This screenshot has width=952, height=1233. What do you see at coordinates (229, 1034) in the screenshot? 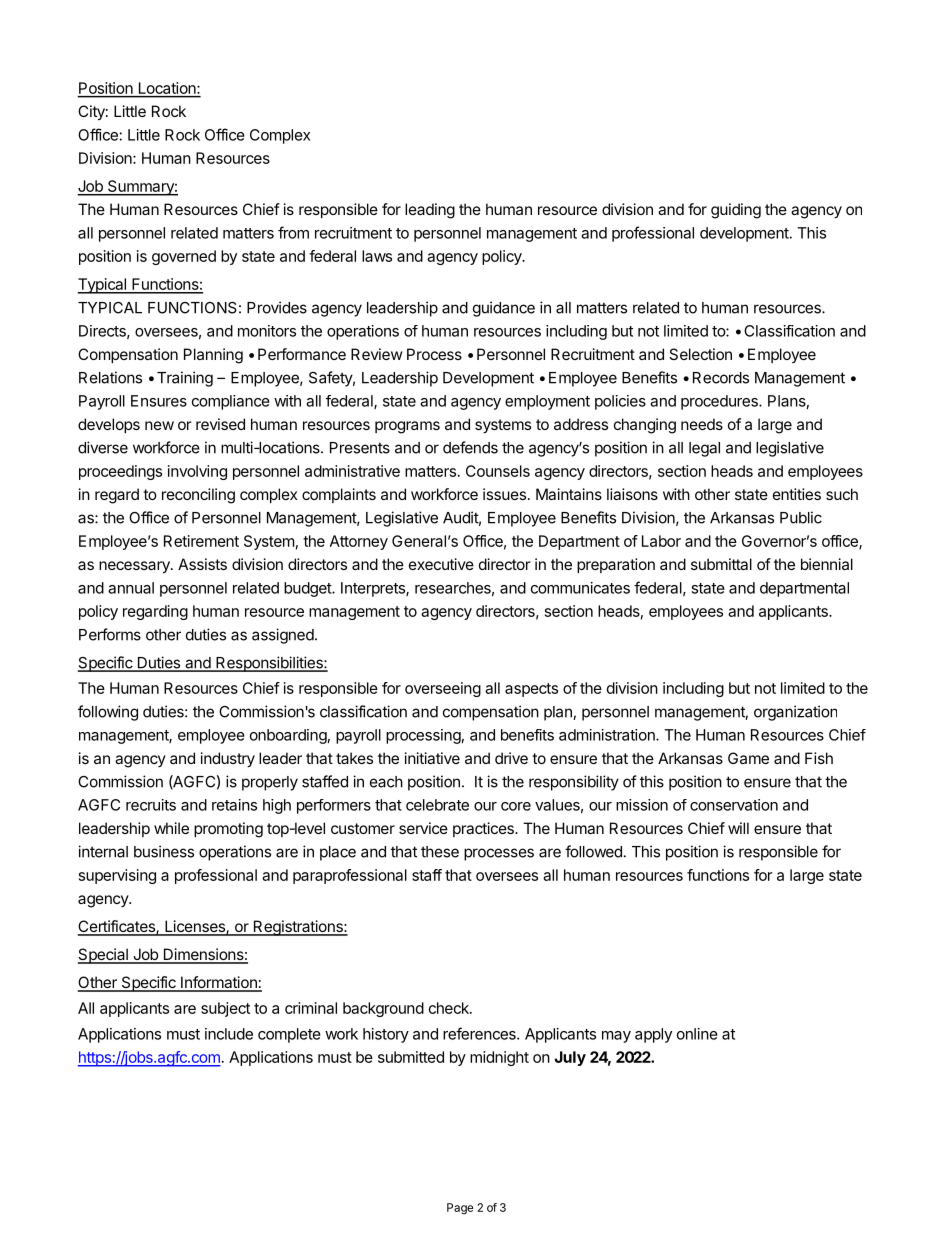
I see `include` at bounding box center [229, 1034].
